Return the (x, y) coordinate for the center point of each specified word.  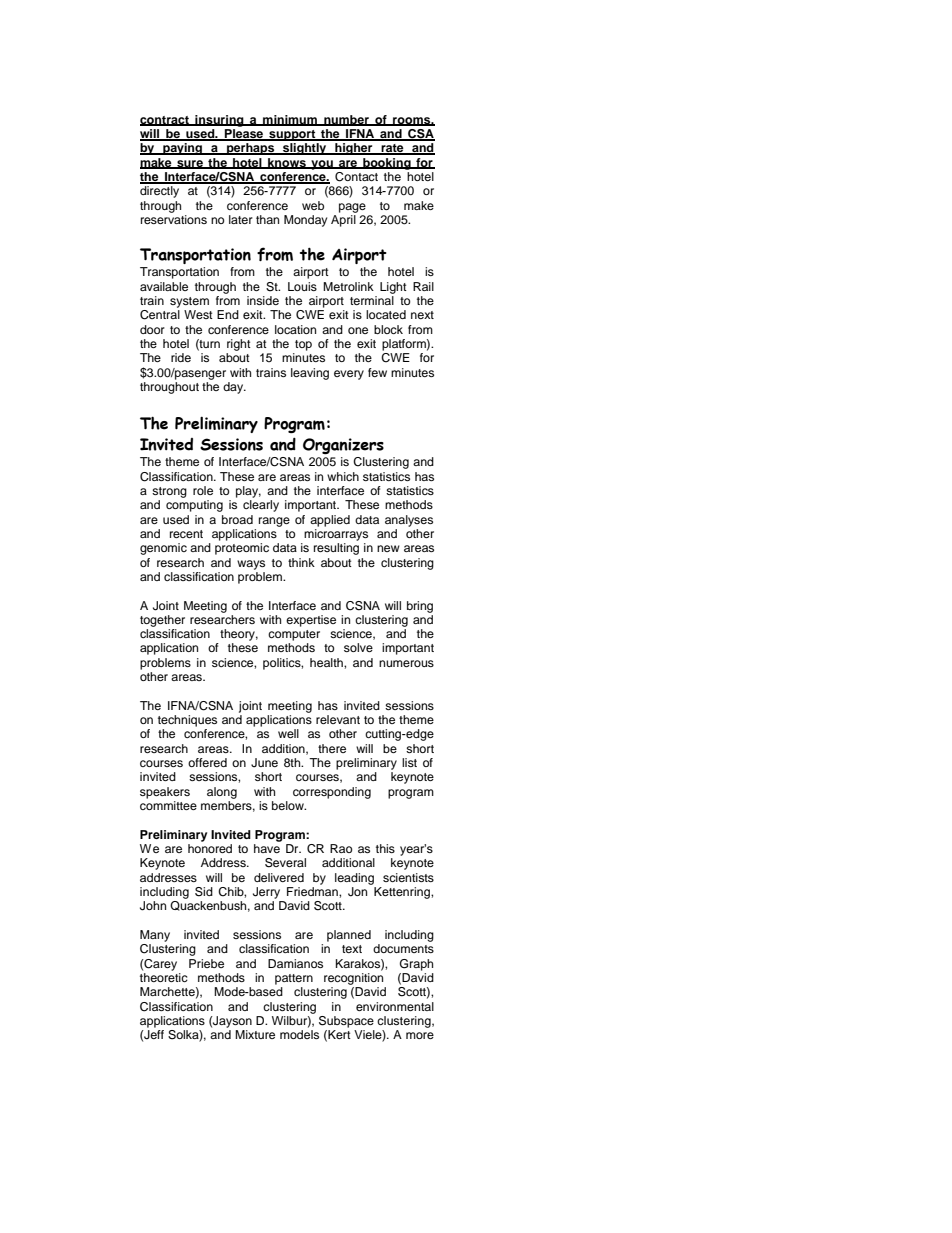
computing (194, 506)
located (386, 314)
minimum (290, 120)
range (274, 522)
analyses (409, 521)
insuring (219, 121)
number (347, 120)
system (189, 302)
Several (285, 863)
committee (168, 805)
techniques (187, 721)
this (385, 848)
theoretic (164, 977)
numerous (406, 663)
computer (294, 635)
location (295, 329)
